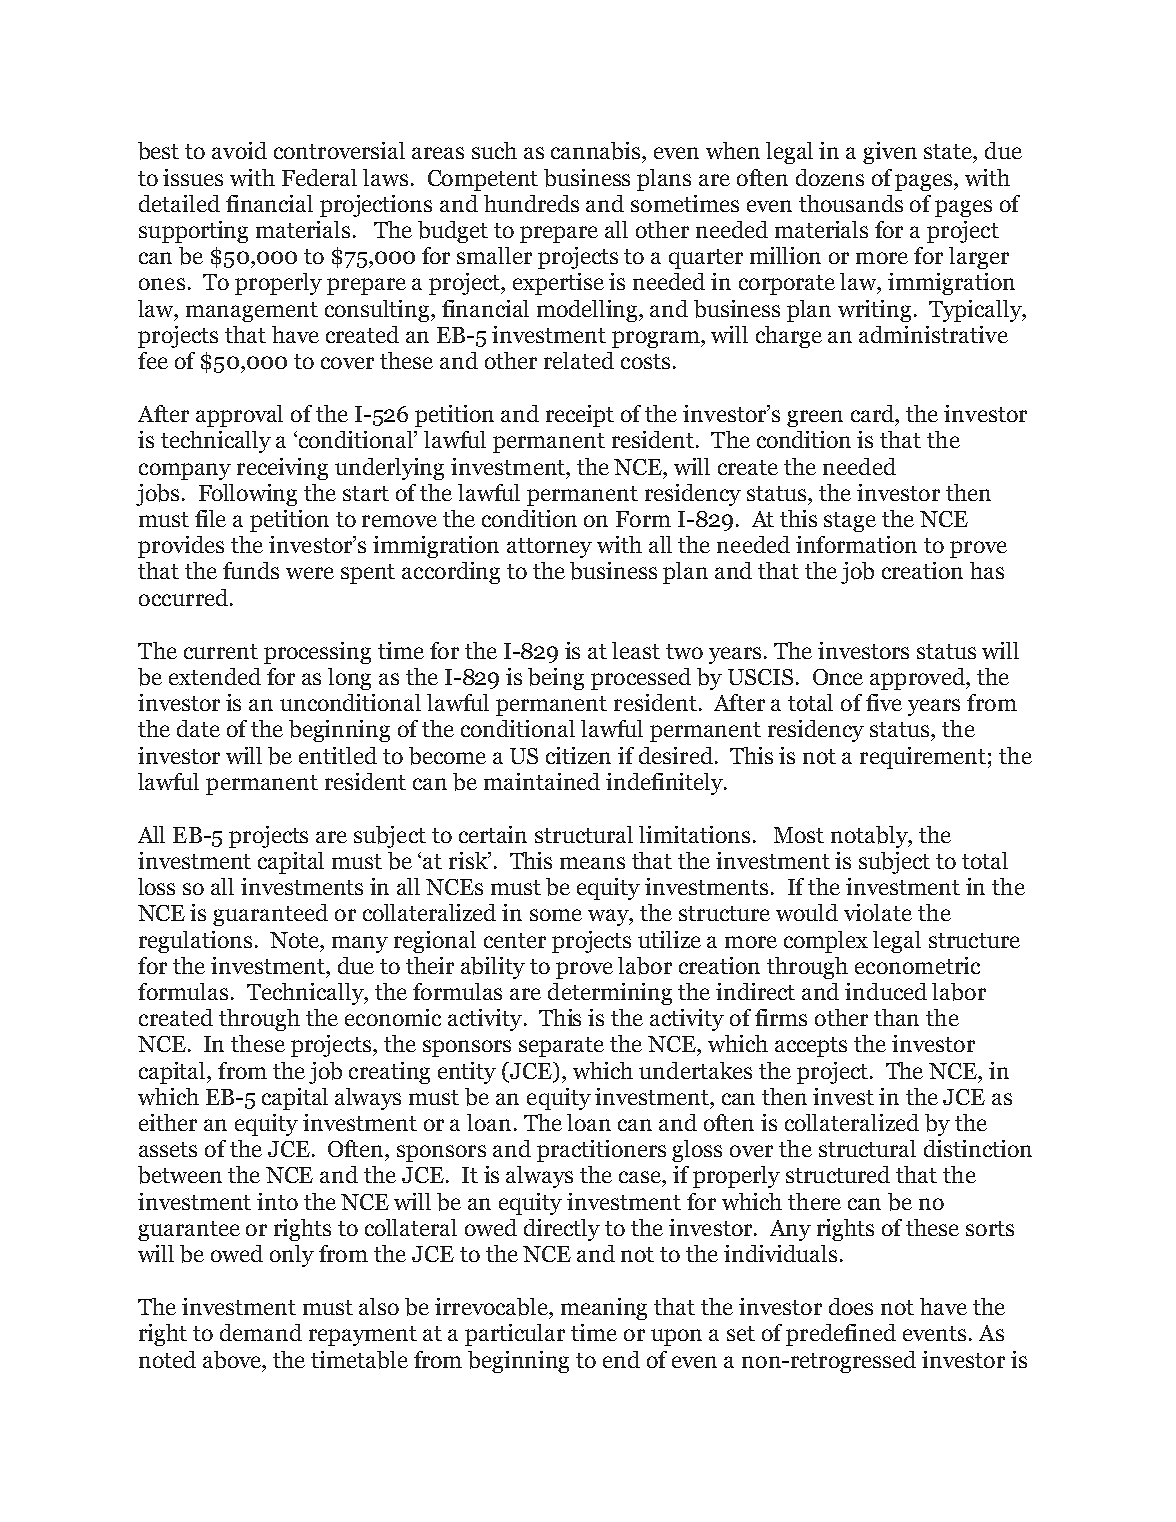 The width and height of the screenshot is (1176, 1522). Describe the element at coordinates (850, 522) in the screenshot. I see `stage` at that location.
